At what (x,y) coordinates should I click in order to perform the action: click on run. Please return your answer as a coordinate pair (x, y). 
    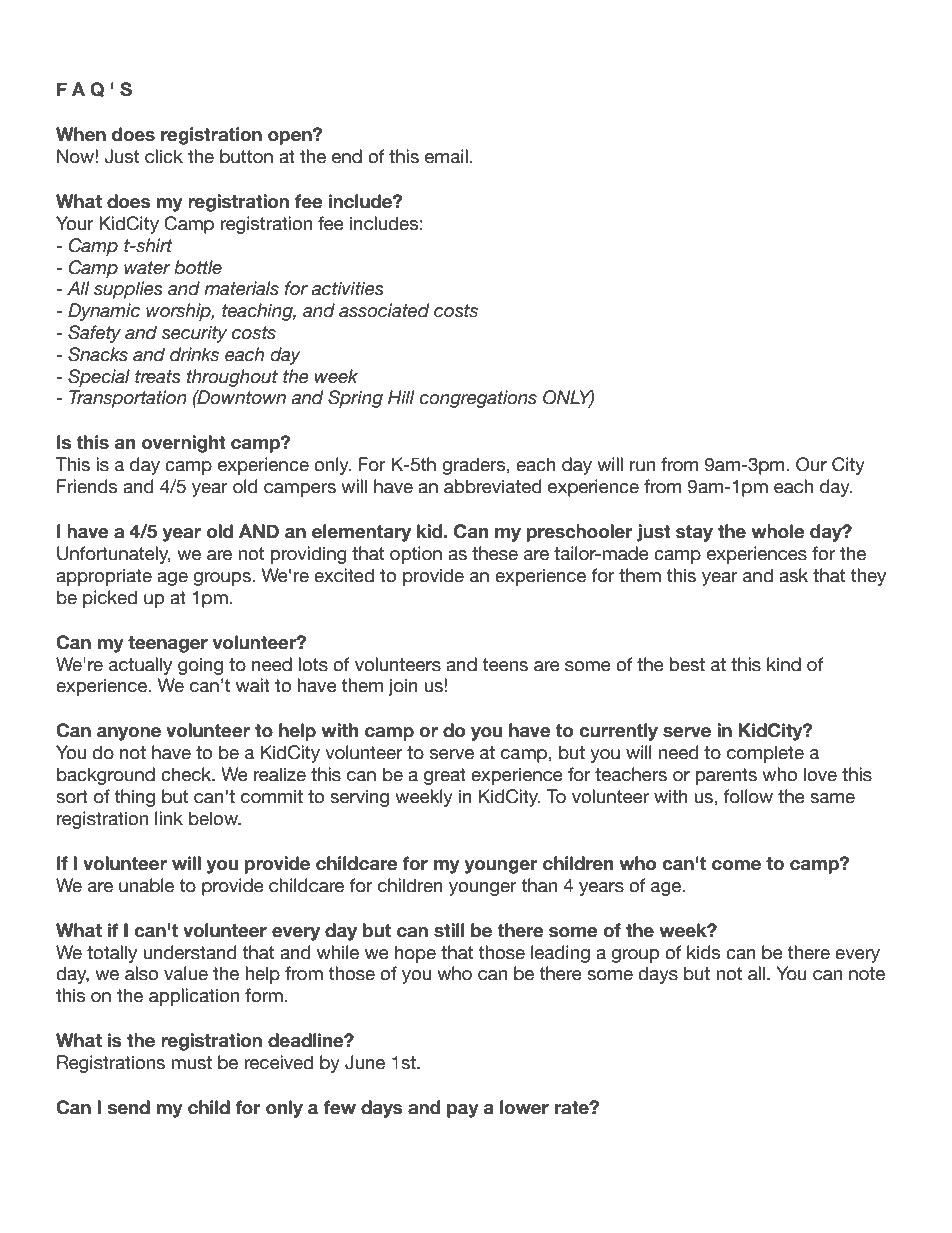
    Looking at the image, I should click on (642, 466).
